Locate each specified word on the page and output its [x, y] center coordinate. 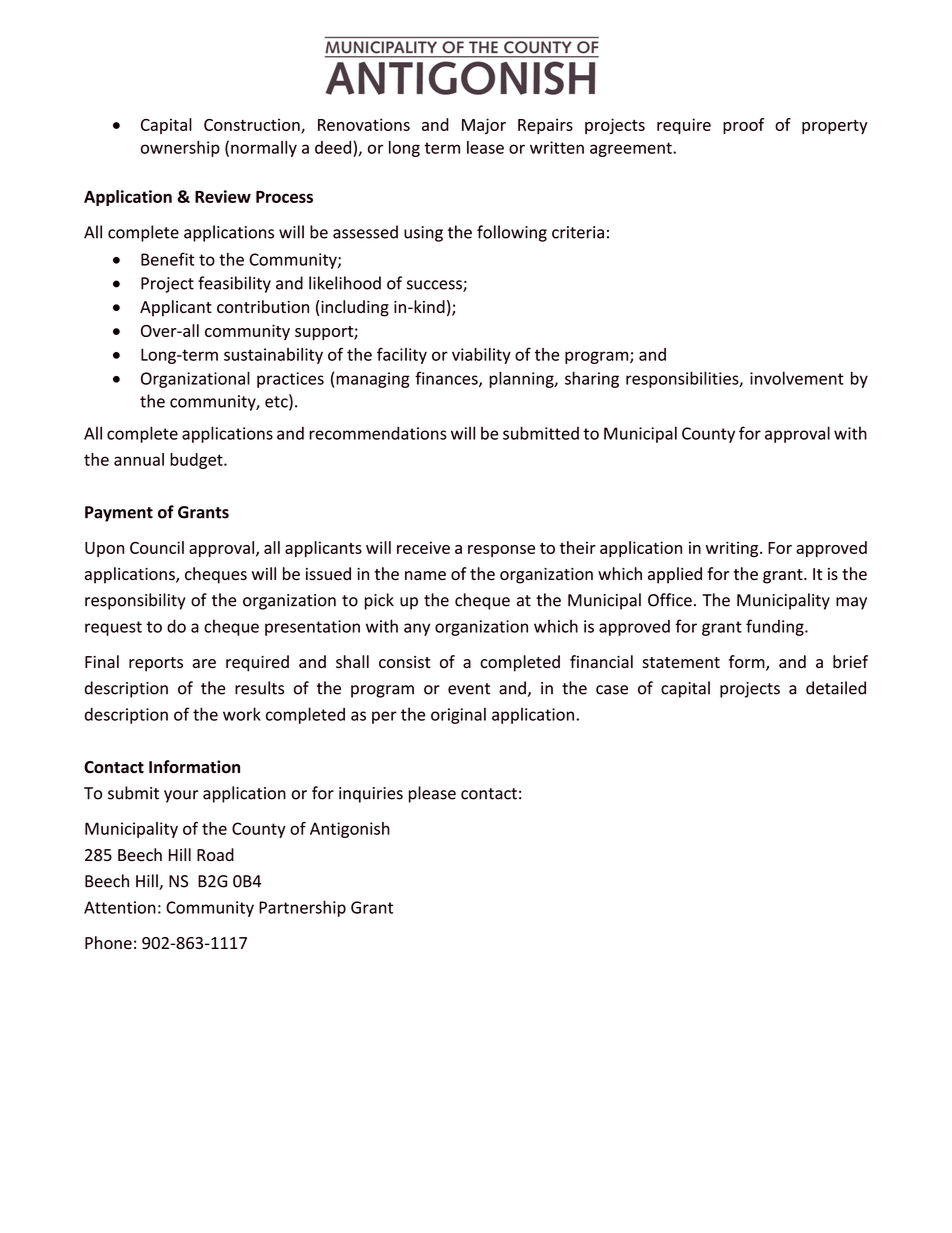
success [435, 286]
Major [484, 126]
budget [197, 461]
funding [776, 627]
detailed [836, 688]
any [417, 629]
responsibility [135, 601]
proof [743, 126]
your [181, 796]
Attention [120, 907]
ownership [180, 149]
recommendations [378, 433]
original [458, 715]
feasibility [234, 284]
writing [733, 549]
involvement [797, 378]
